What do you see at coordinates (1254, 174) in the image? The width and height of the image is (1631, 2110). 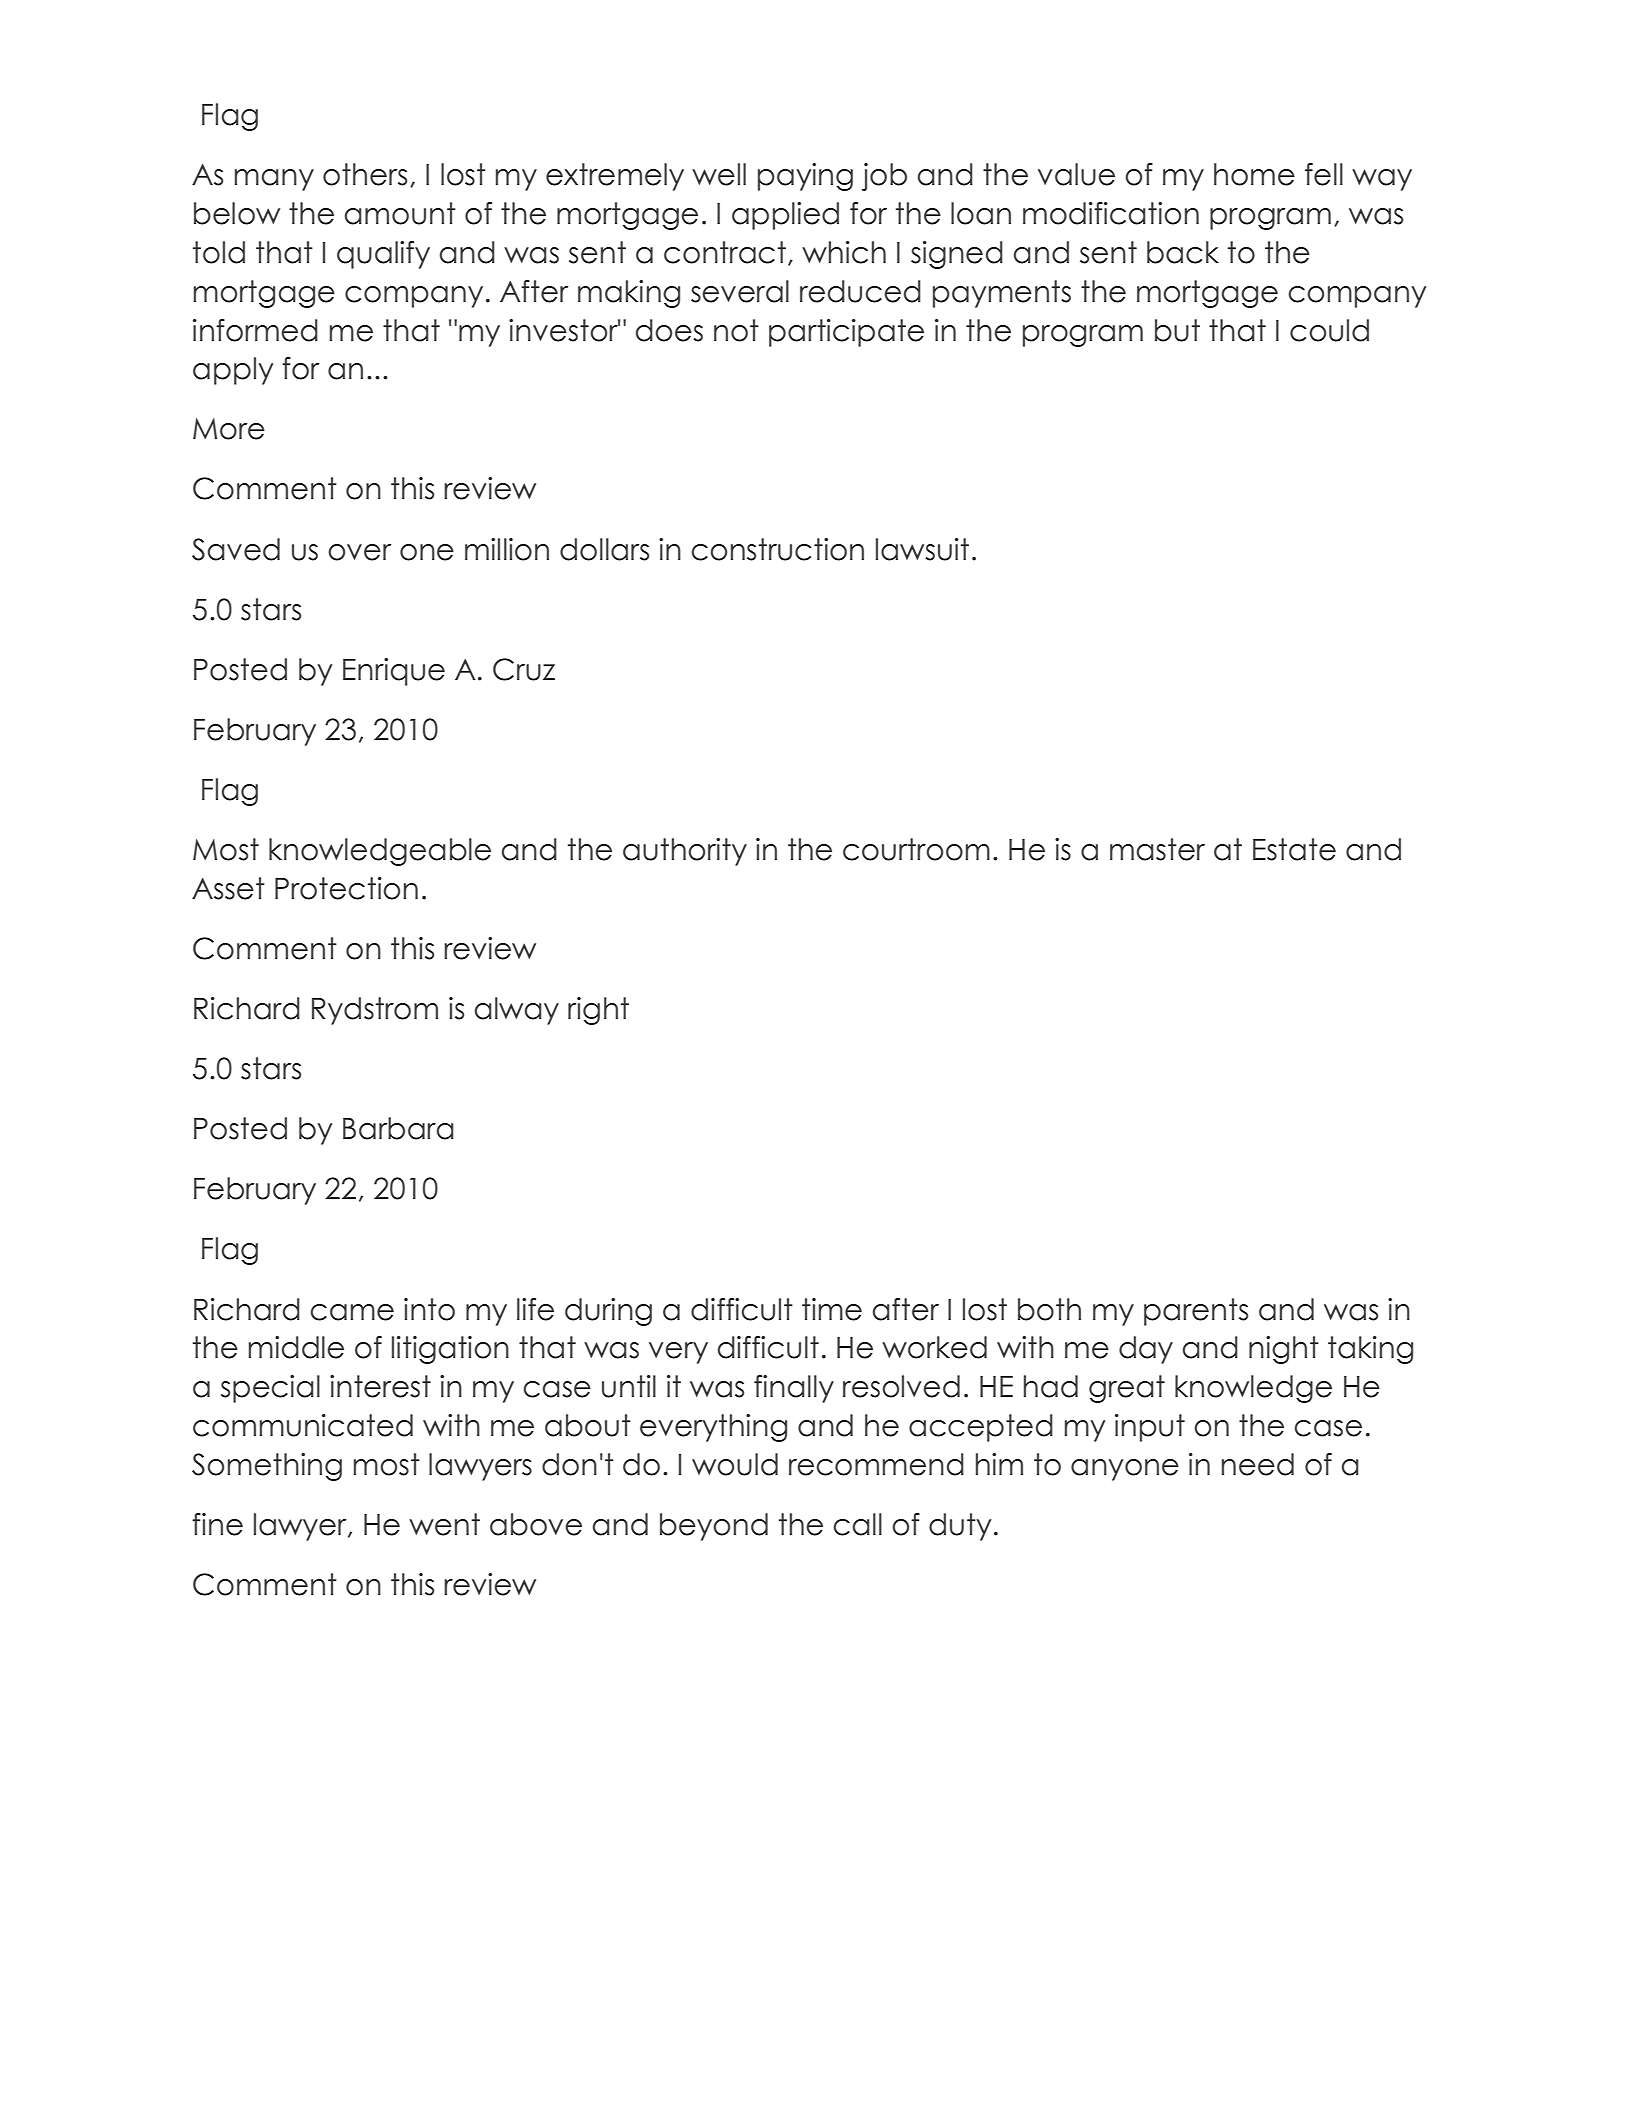 I see `home` at bounding box center [1254, 174].
